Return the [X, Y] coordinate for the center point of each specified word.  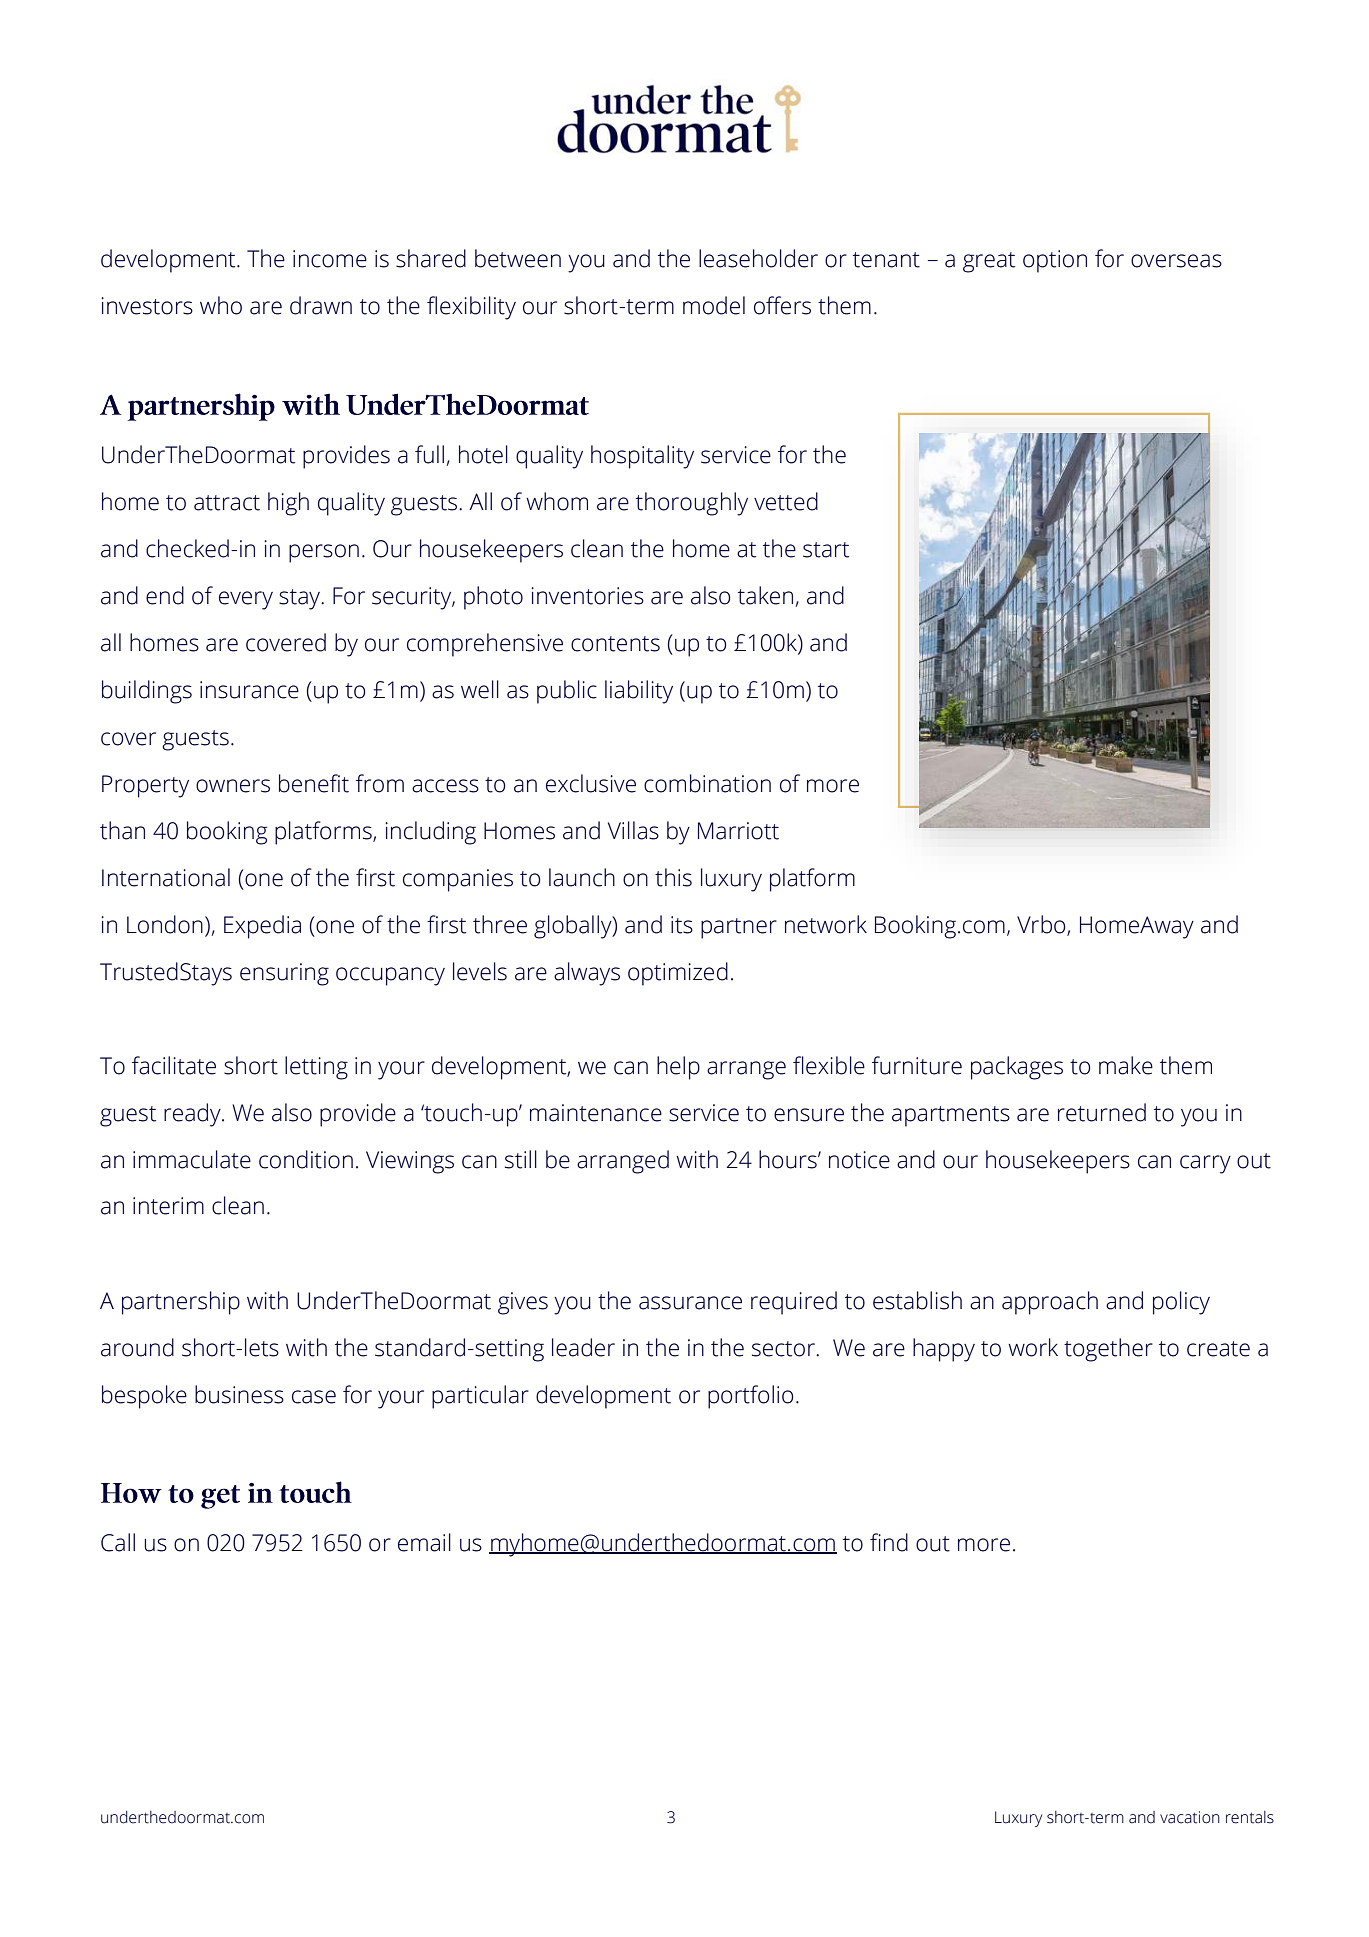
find [889, 1542]
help [678, 1068]
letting [316, 1068]
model [714, 305]
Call [118, 1542]
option [1055, 261]
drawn [321, 305]
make [1126, 1065]
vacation [1190, 1817]
